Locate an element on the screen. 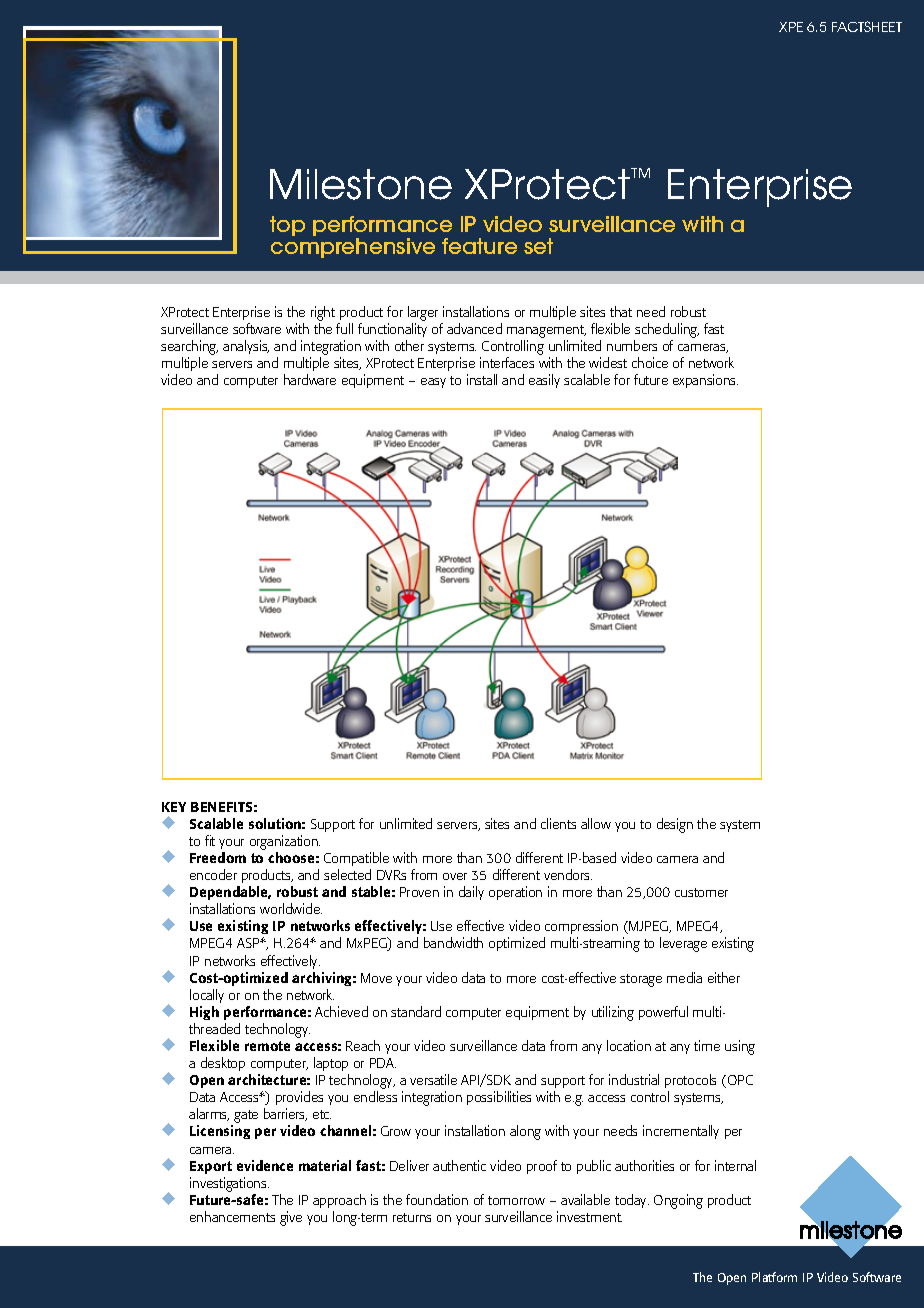  easy is located at coordinates (433, 383).
